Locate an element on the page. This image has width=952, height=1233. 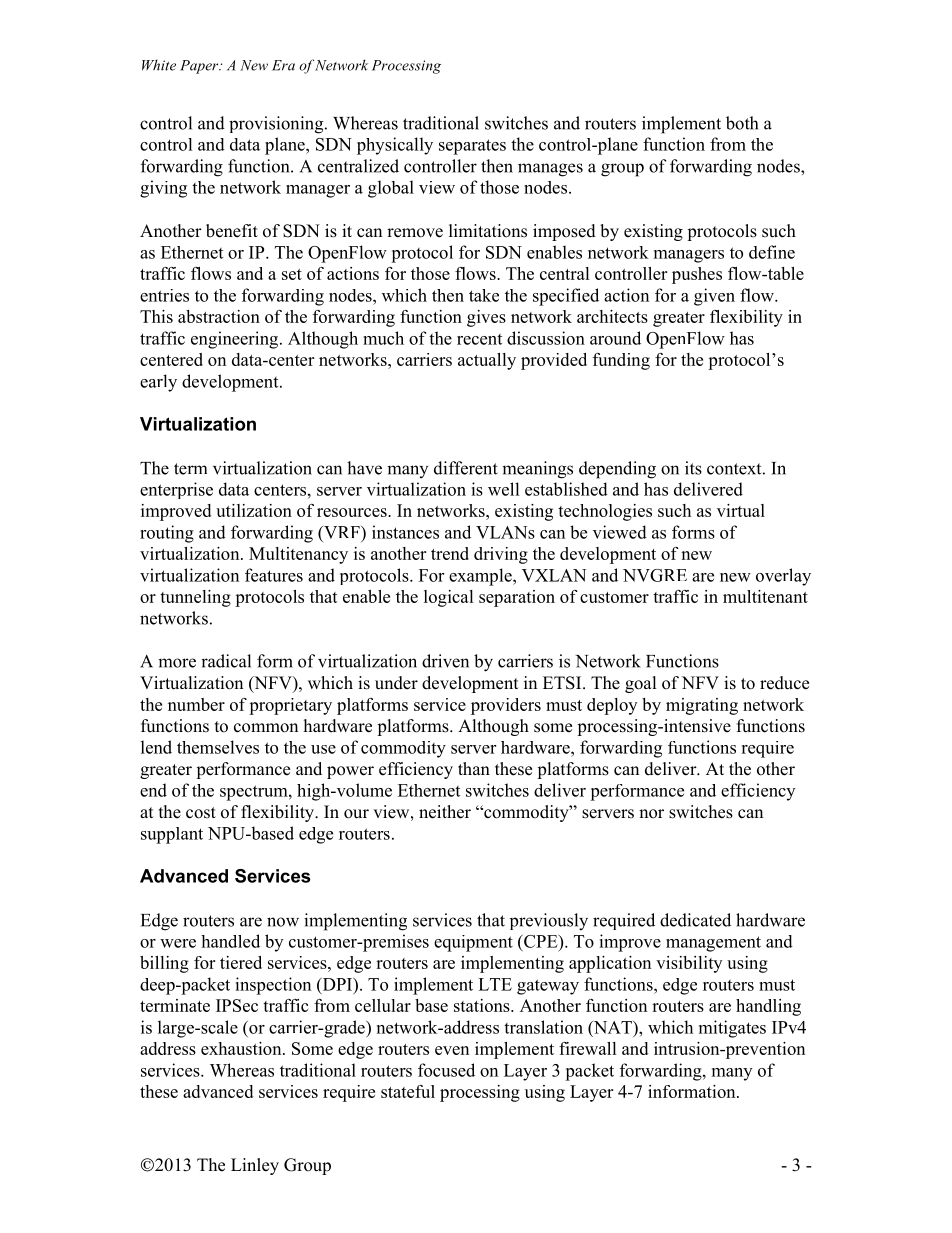
both is located at coordinates (742, 123).
